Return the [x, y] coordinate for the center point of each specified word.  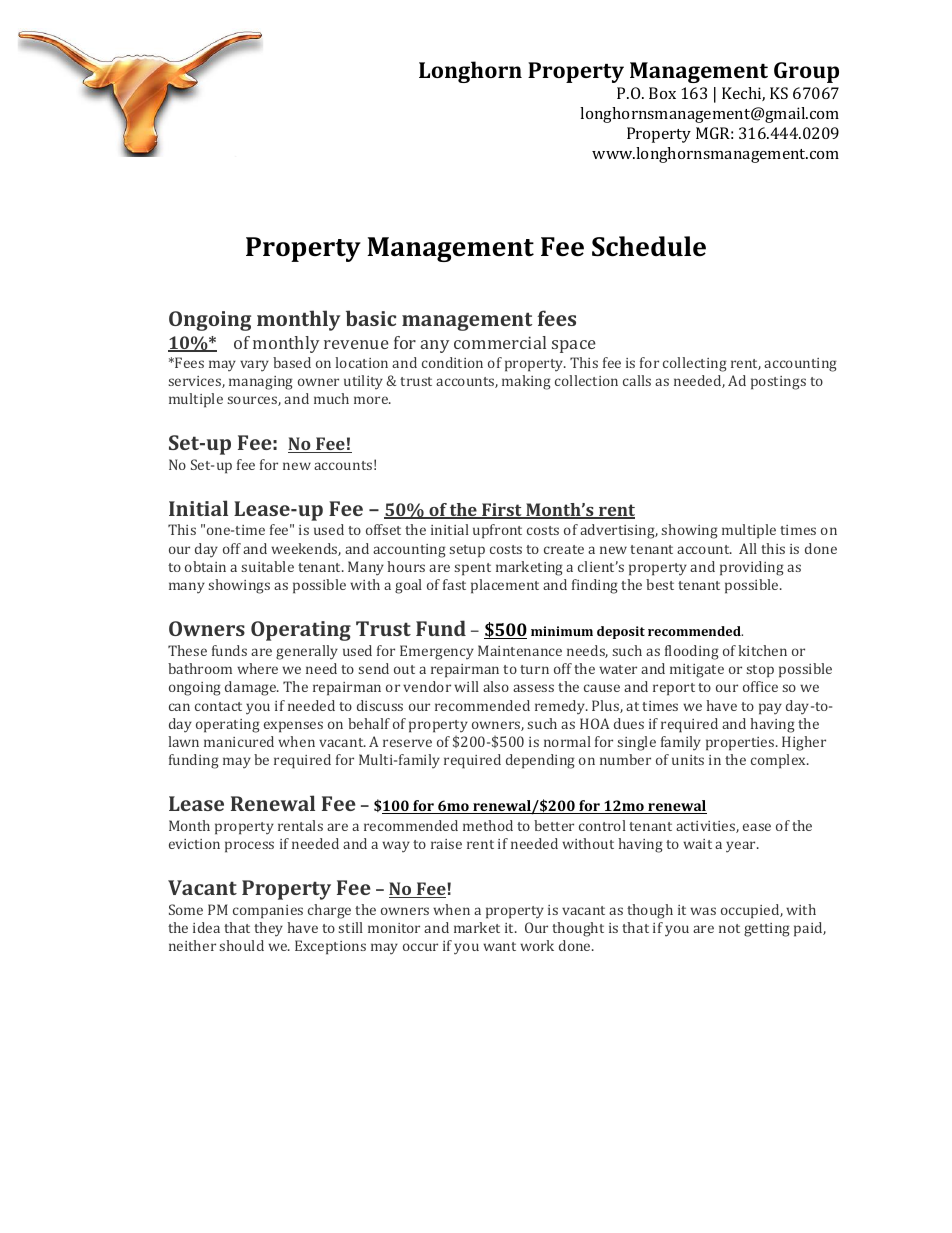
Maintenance [520, 650]
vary [254, 366]
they [268, 929]
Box [662, 93]
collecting [695, 364]
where [257, 668]
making [526, 382]
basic [371, 318]
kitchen [762, 650]
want [499, 946]
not [729, 928]
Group [806, 72]
